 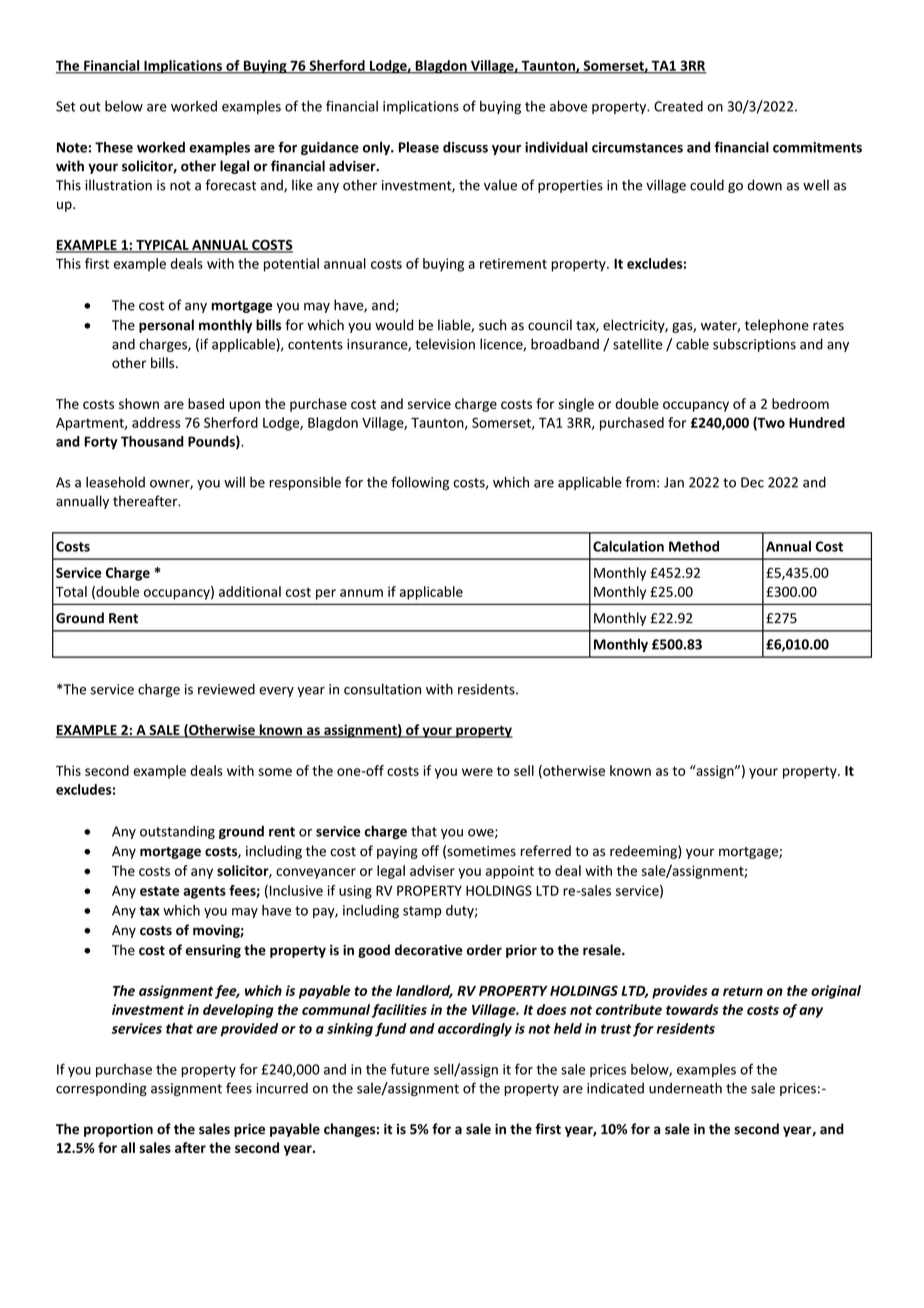 What do you see at coordinates (477, 772) in the document?
I see `were` at bounding box center [477, 772].
